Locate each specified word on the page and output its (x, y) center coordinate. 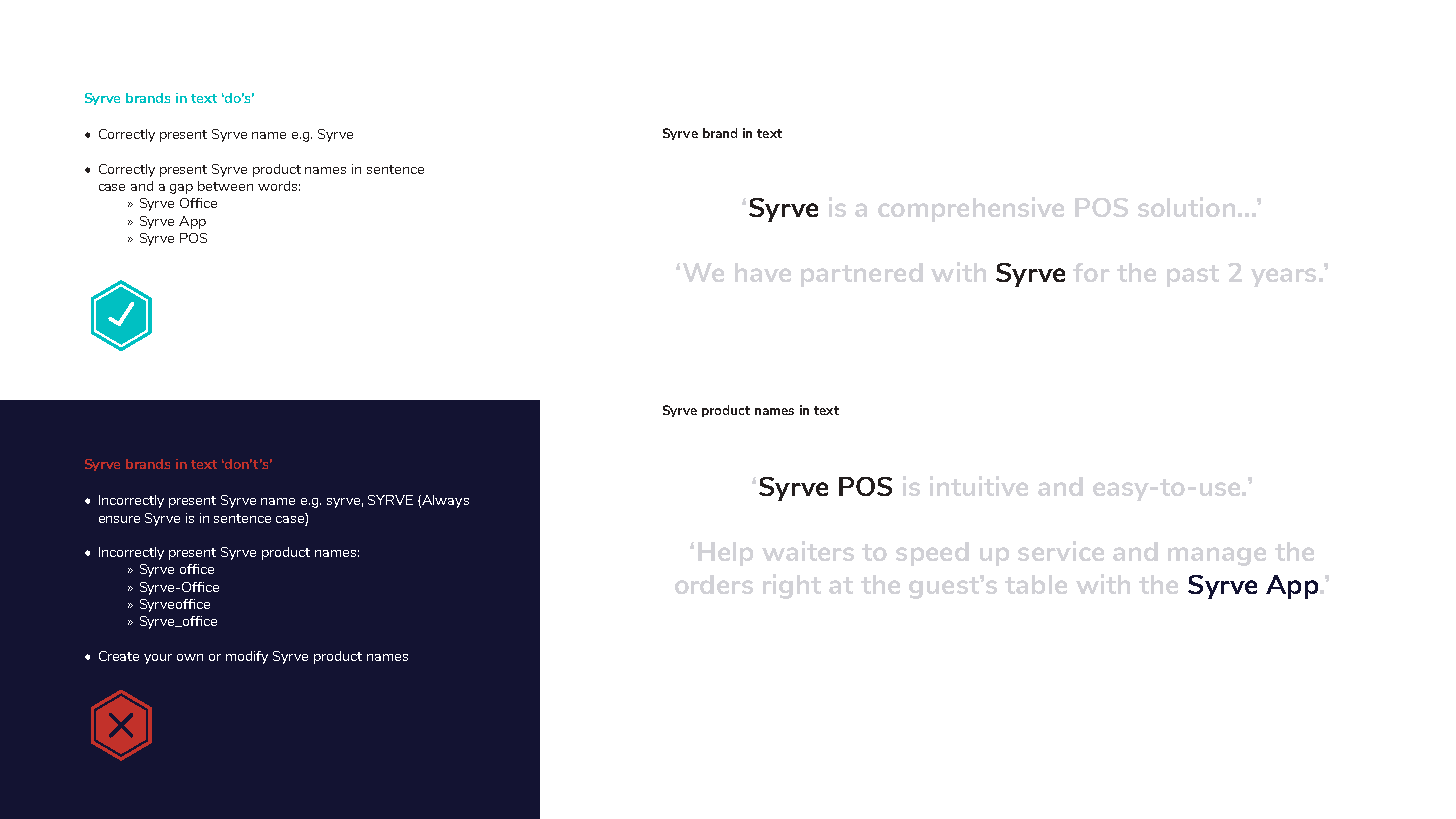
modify (247, 657)
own (190, 657)
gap (181, 189)
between (225, 186)
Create (119, 656)
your (158, 659)
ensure (119, 519)
